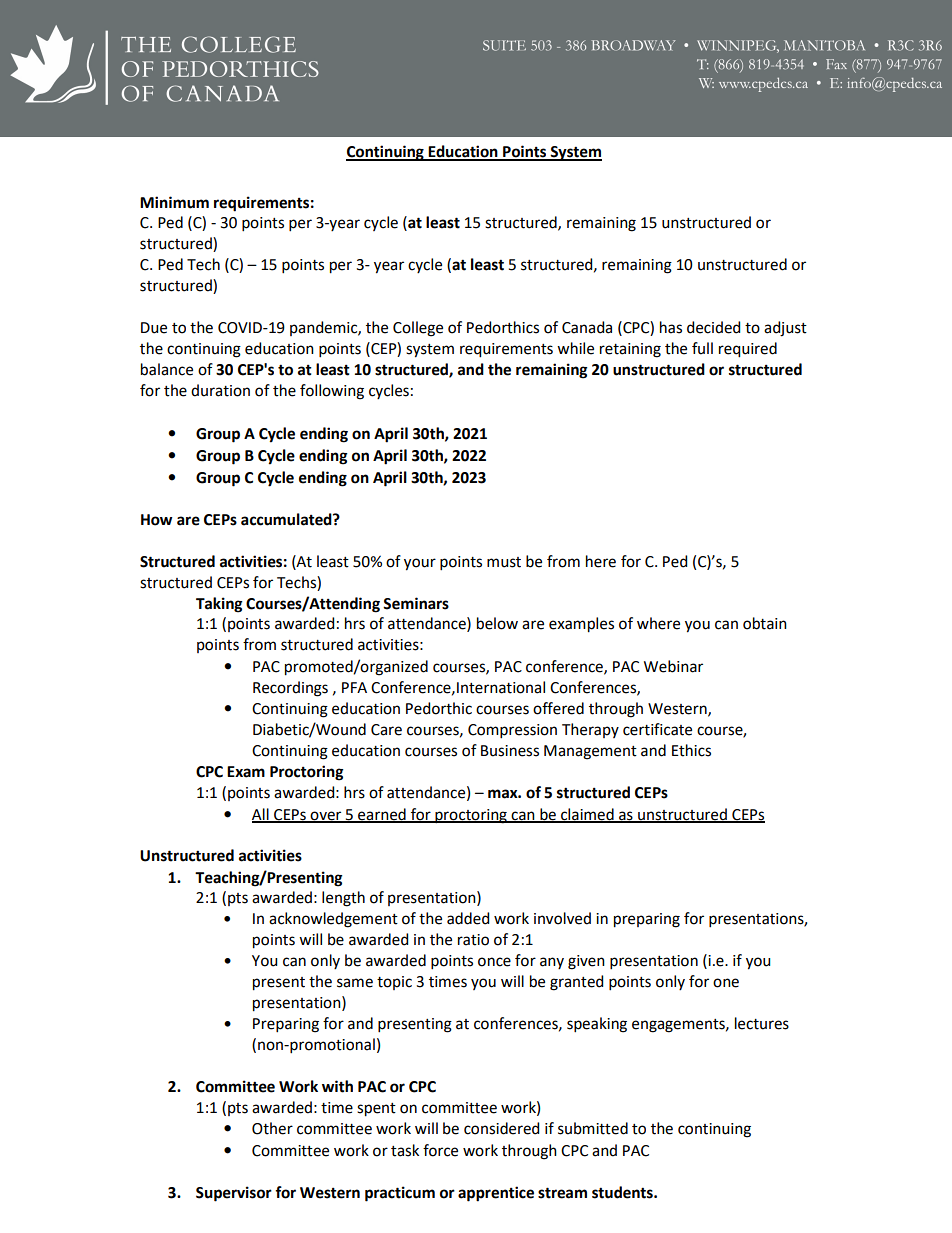 This screenshot has height=1233, width=952. Describe the element at coordinates (167, 369) in the screenshot. I see `balance` at that location.
